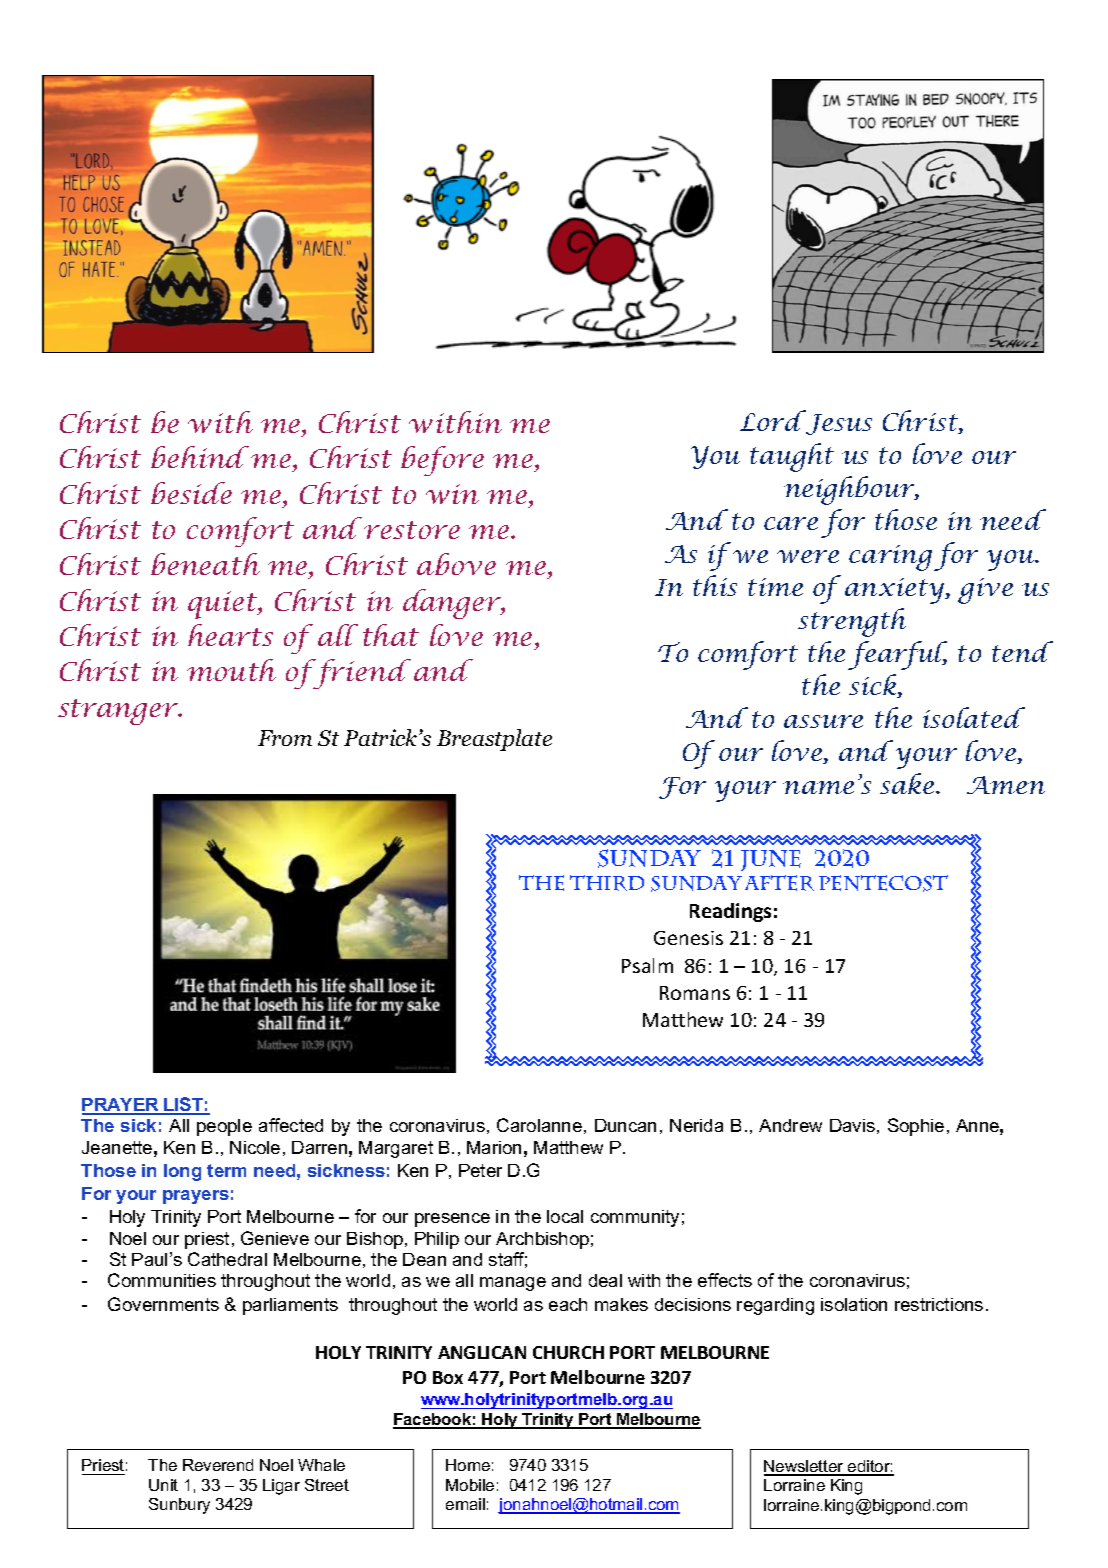  I want to click on people, so click(224, 1127).
